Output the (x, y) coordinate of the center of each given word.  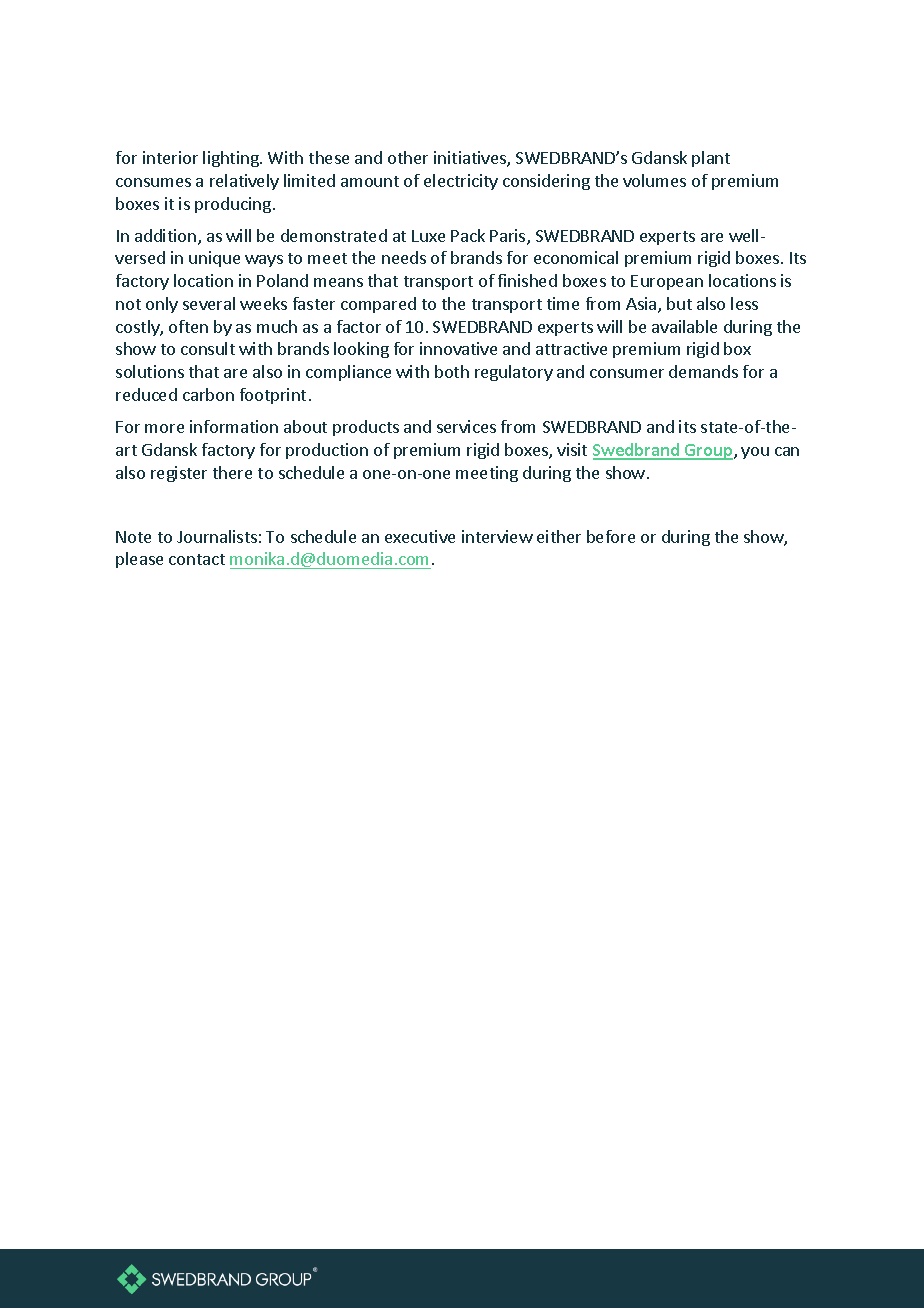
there (232, 472)
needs (404, 257)
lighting (232, 159)
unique (214, 259)
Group (709, 452)
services (466, 426)
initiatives (471, 159)
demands (703, 371)
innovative (458, 348)
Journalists (217, 536)
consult (208, 348)
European (667, 282)
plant (711, 159)
